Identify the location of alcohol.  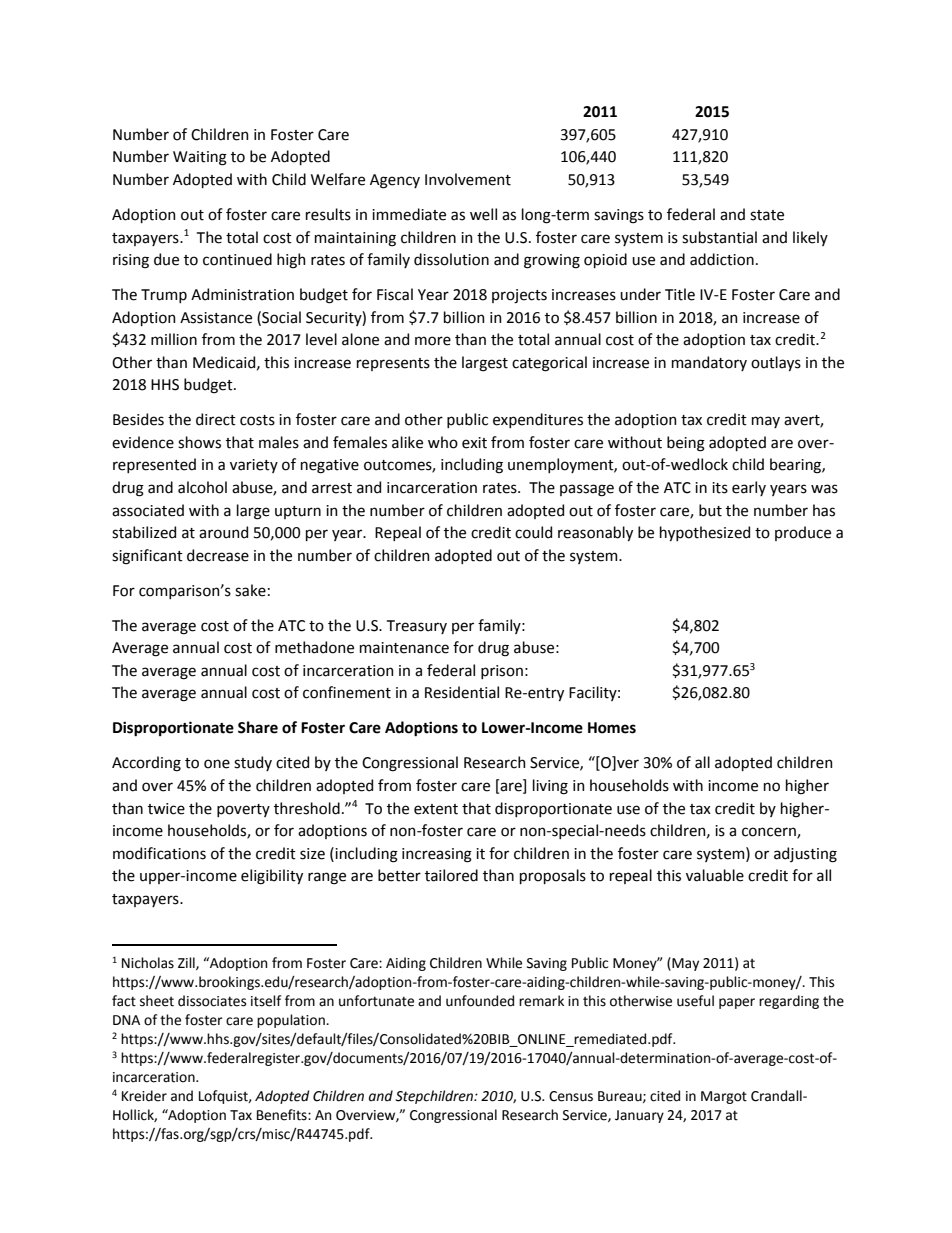
(202, 487).
